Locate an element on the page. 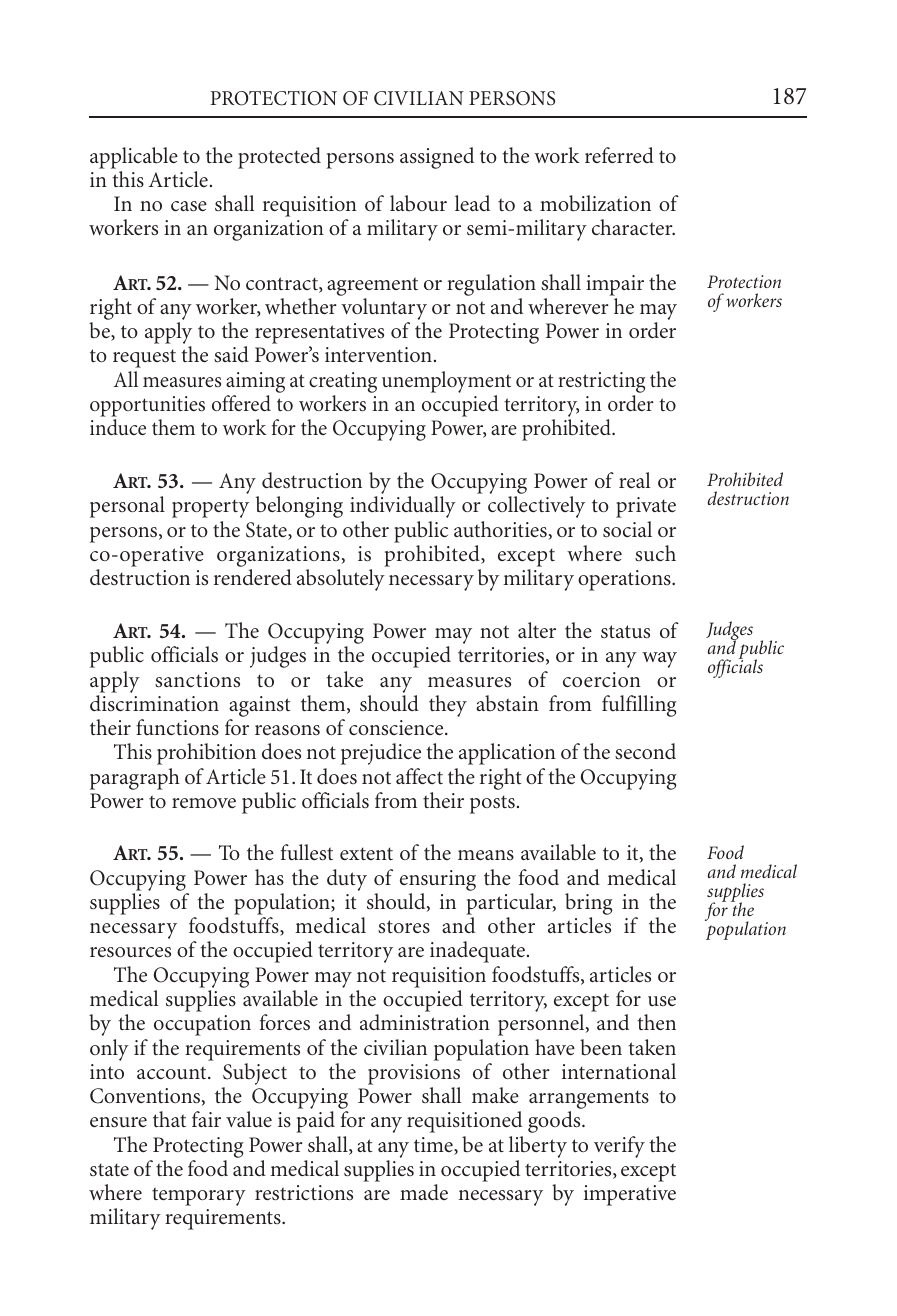 The image size is (897, 1316). sanctions is located at coordinates (197, 680).
